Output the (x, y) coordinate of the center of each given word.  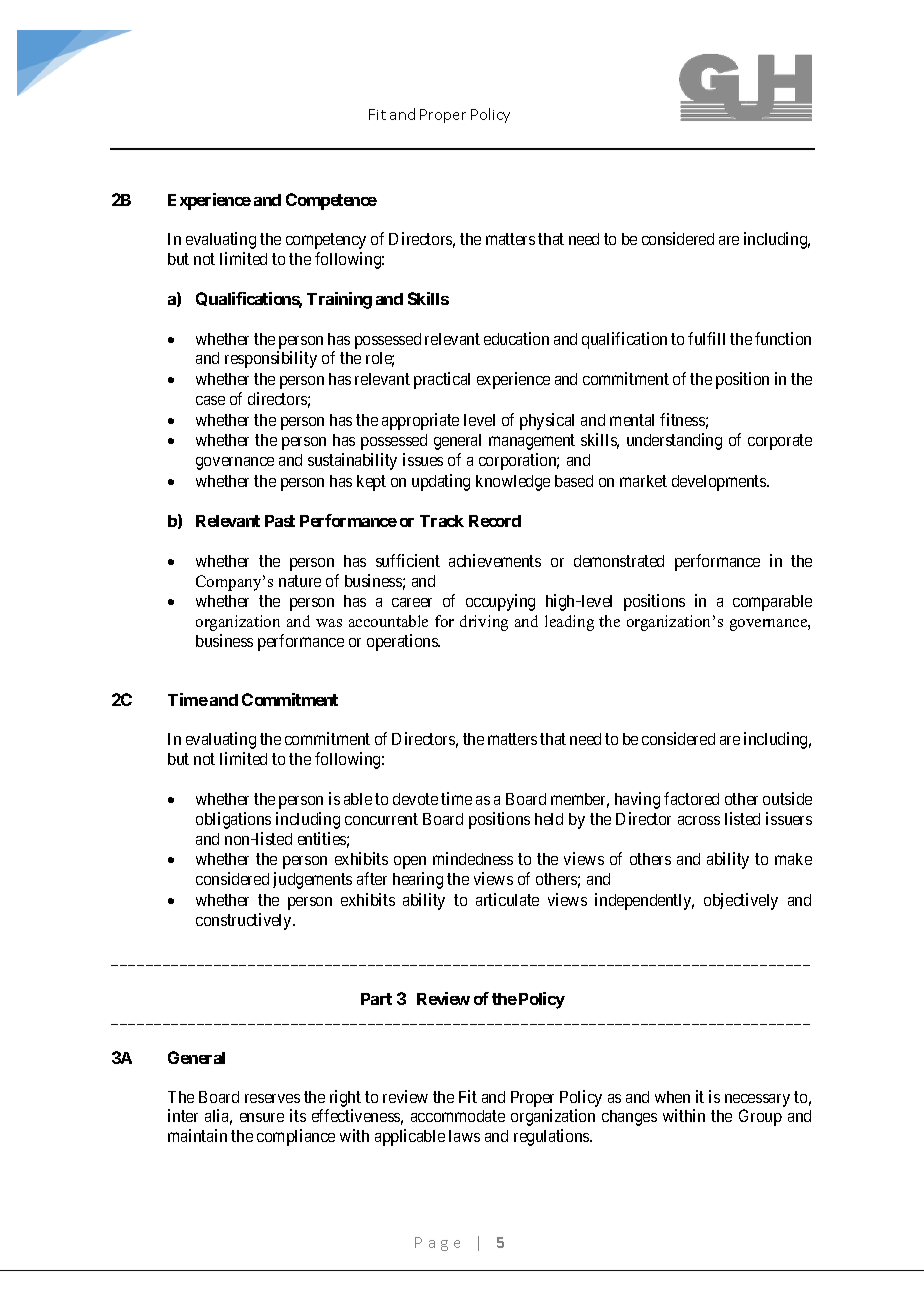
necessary (757, 1100)
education (516, 338)
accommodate (458, 1116)
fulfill (706, 338)
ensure (262, 1117)
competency (326, 241)
